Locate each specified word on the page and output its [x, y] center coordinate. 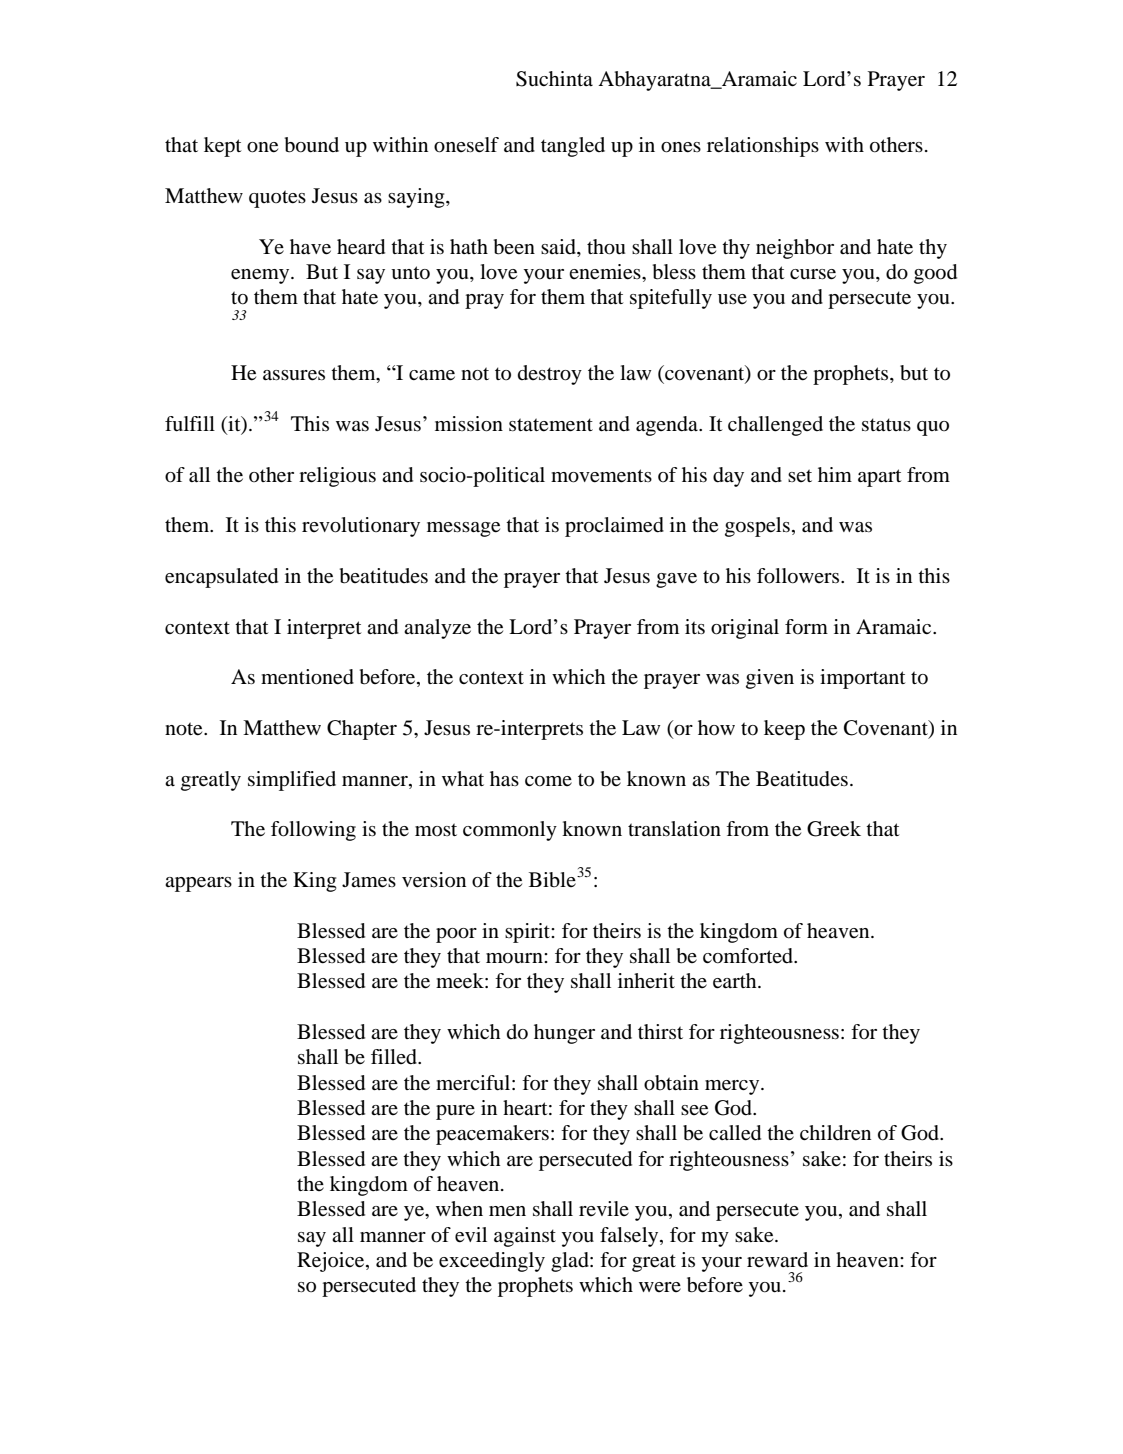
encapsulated [221, 578]
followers [799, 576]
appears [198, 884]
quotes [277, 199]
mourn [515, 958]
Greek [834, 829]
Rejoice [332, 1262]
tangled [573, 147]
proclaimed [614, 527]
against [525, 1237]
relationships [763, 147]
